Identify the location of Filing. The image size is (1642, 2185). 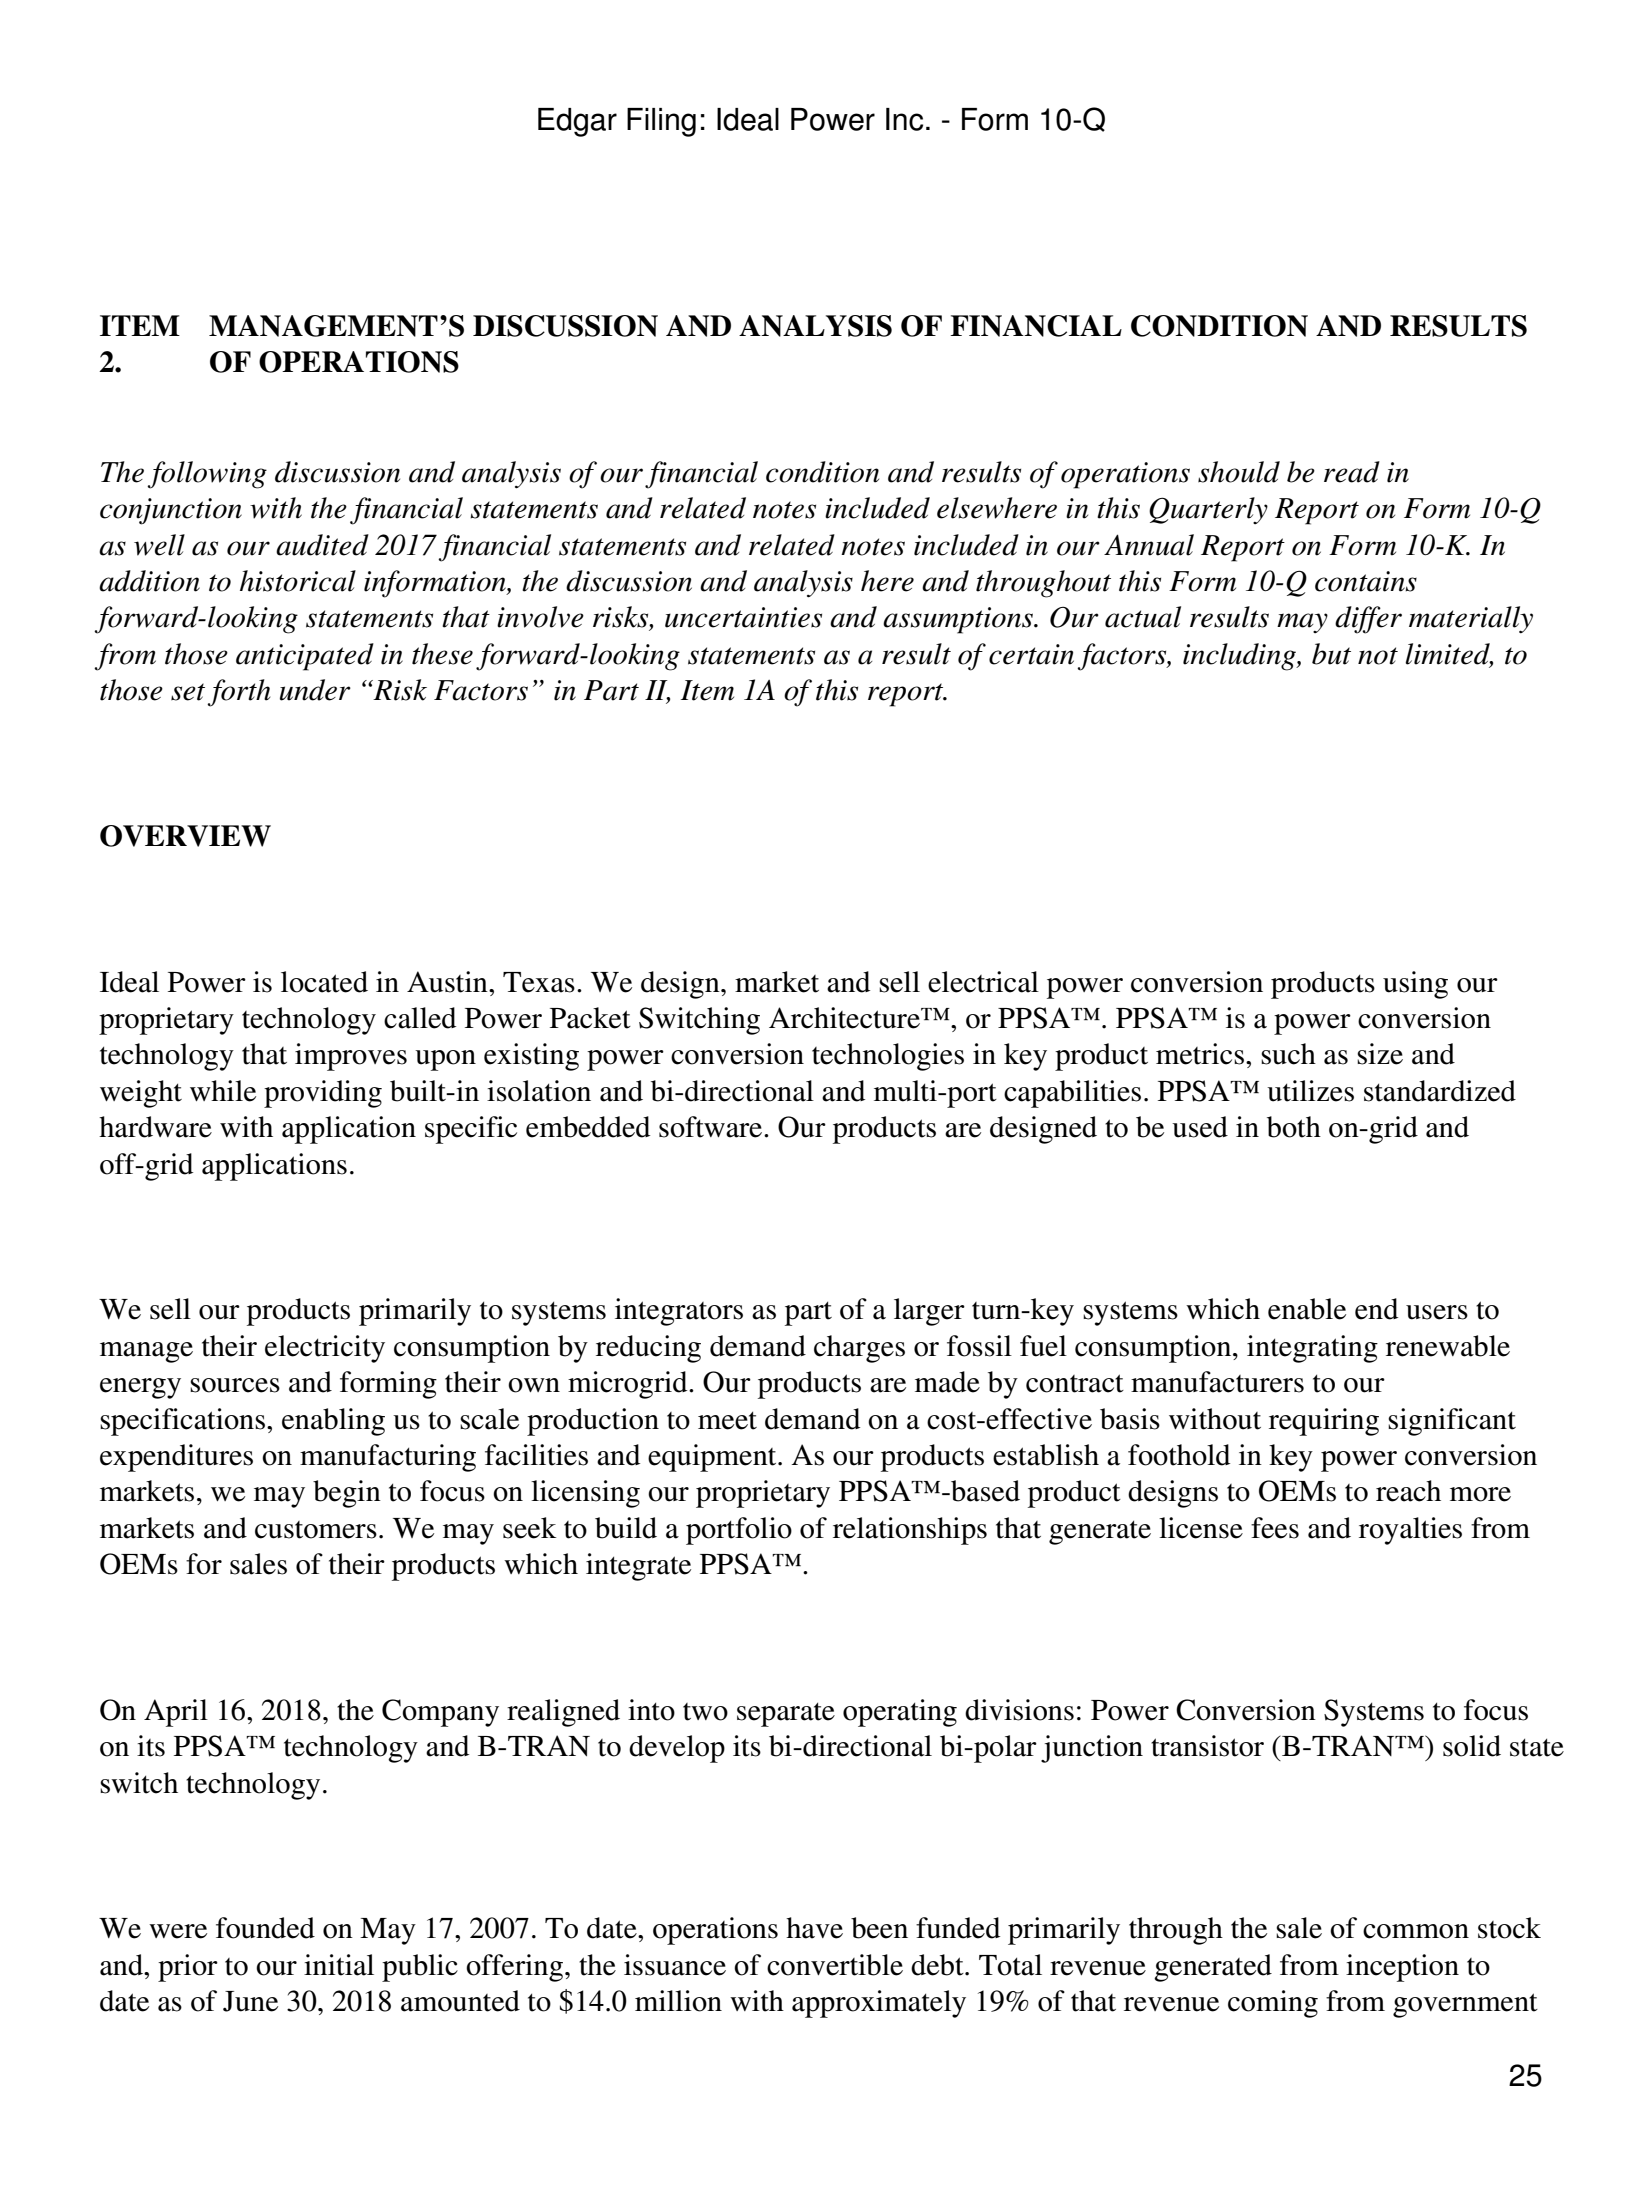
(661, 122).
